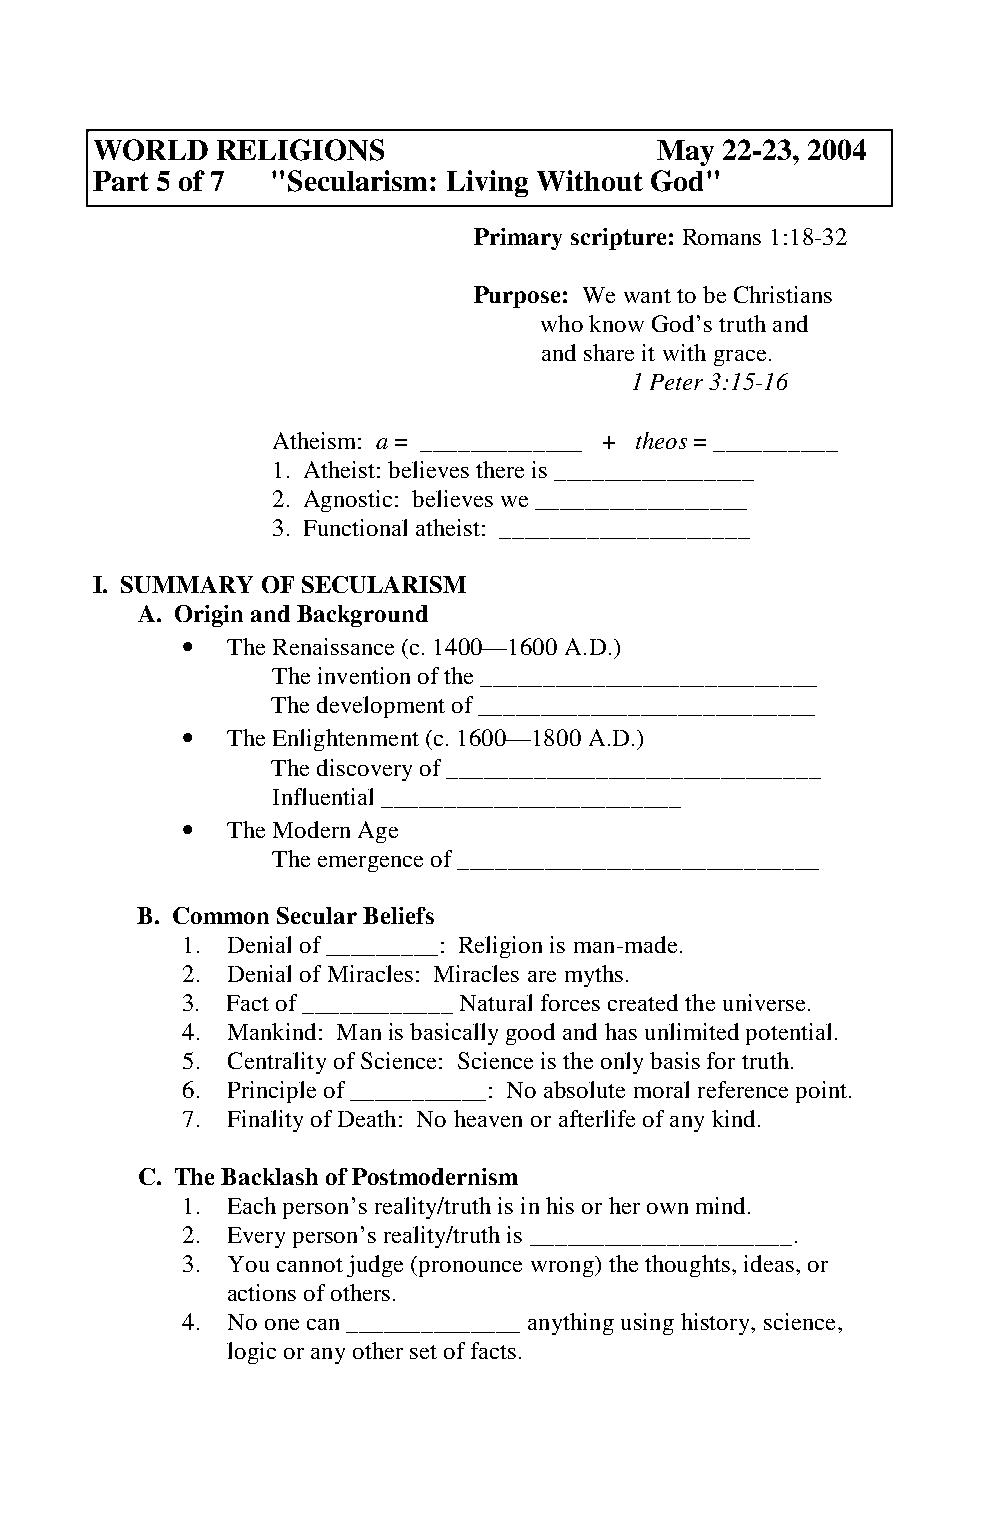 This document has height=1526, width=987. Describe the element at coordinates (764, 1002) in the document. I see `universe` at that location.
